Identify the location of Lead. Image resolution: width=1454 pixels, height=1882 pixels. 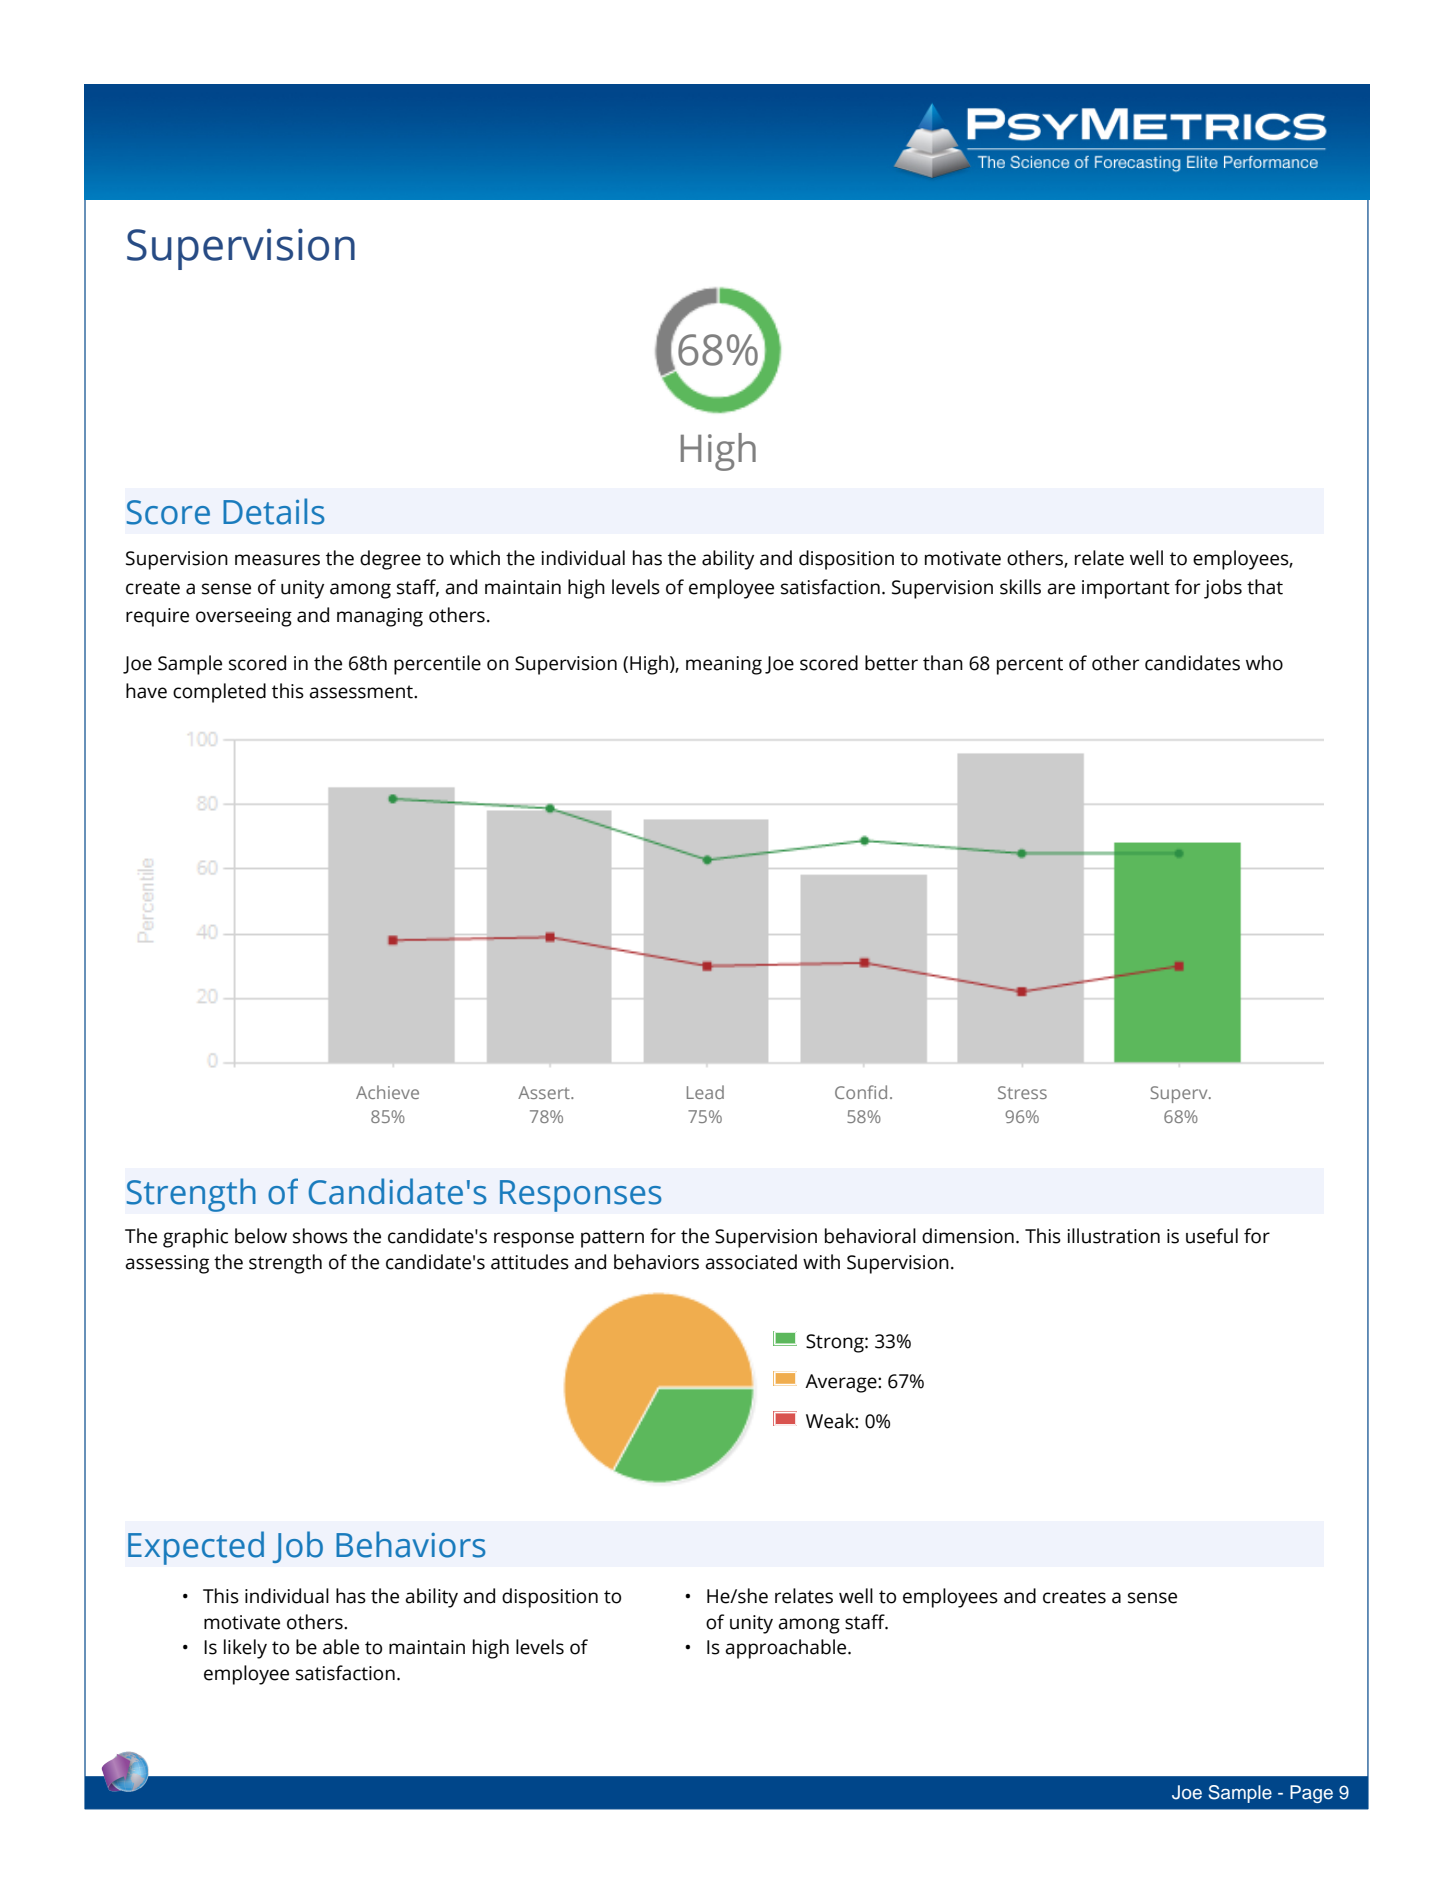
(705, 1092).
